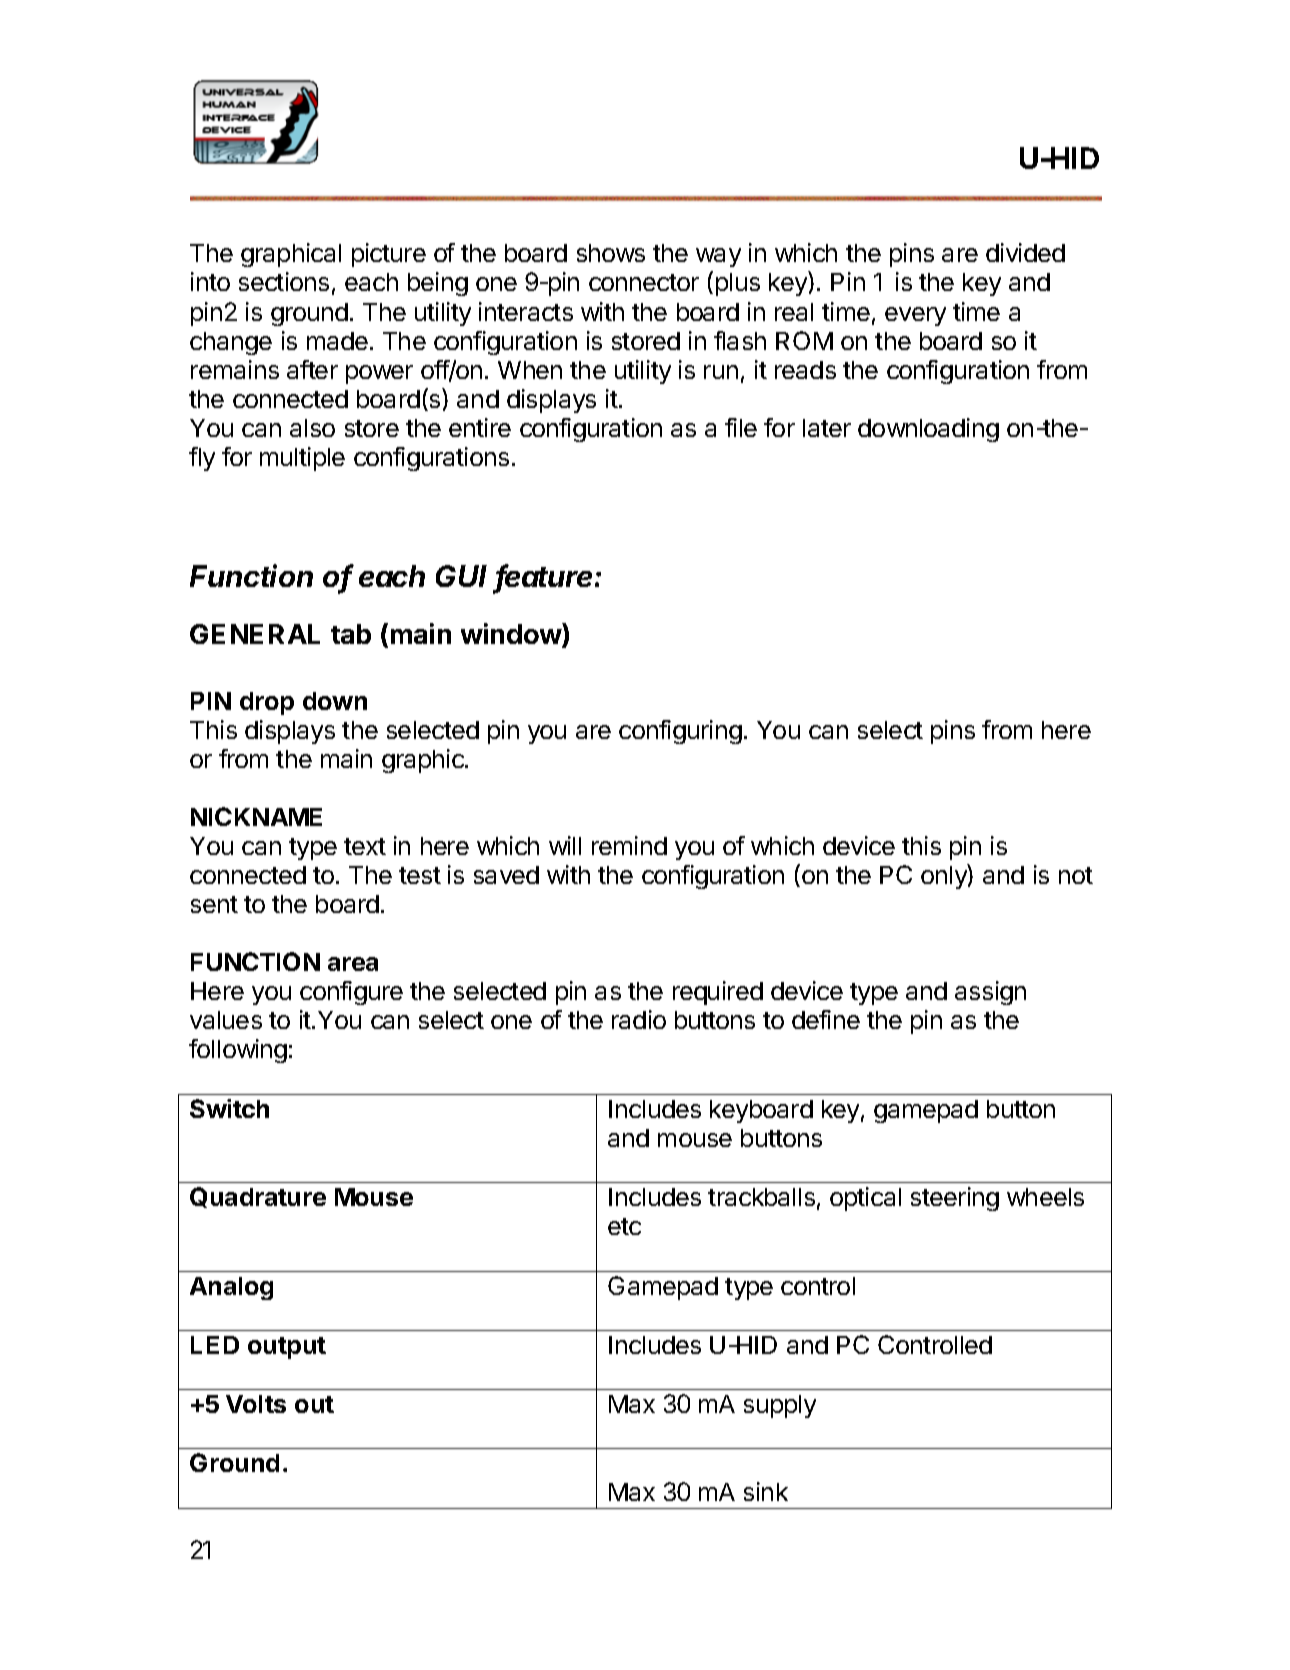 Image resolution: width=1290 pixels, height=1670 pixels. Describe the element at coordinates (766, 1491) in the image. I see `sink` at that location.
